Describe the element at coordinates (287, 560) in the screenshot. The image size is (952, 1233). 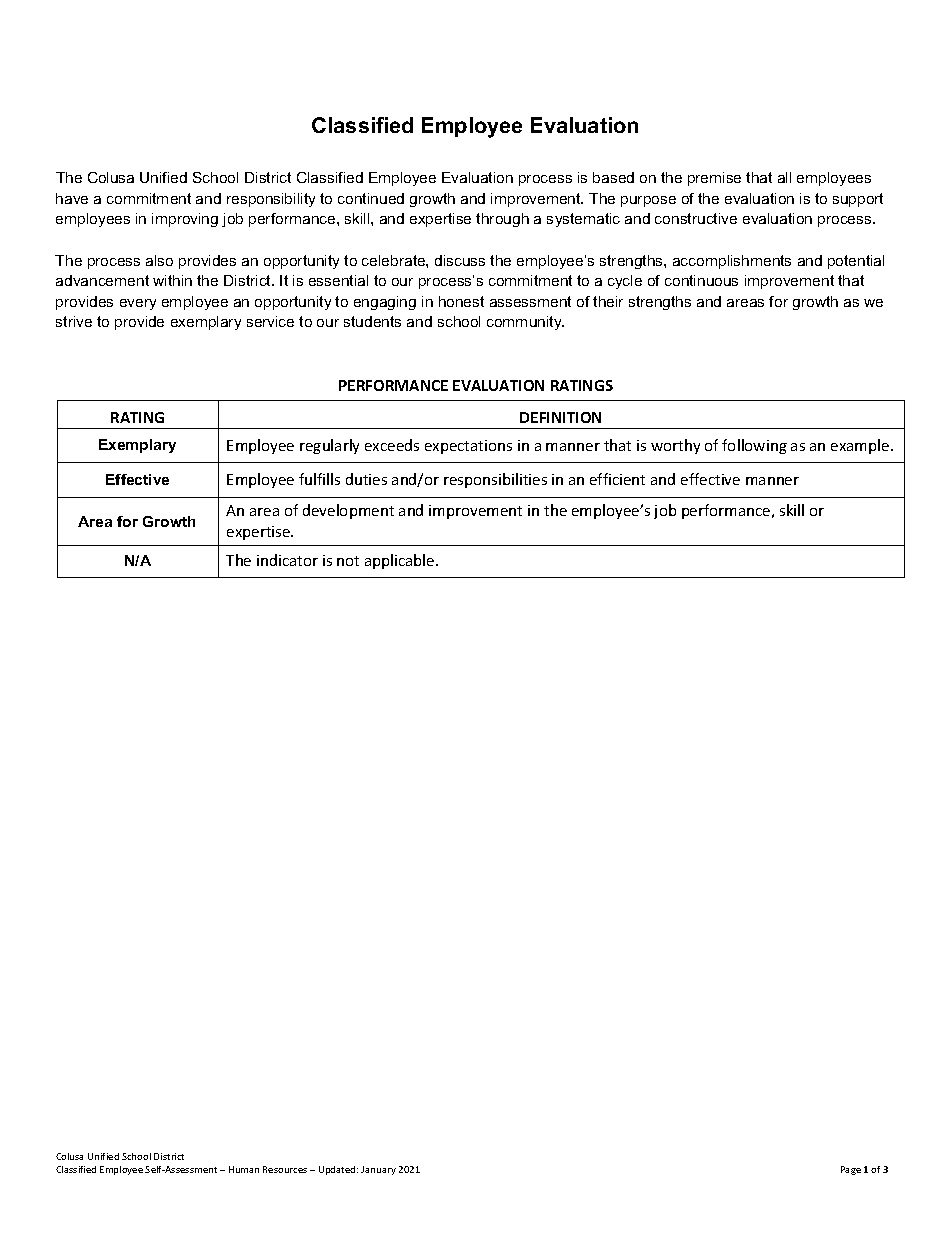
I see `indicator` at that location.
